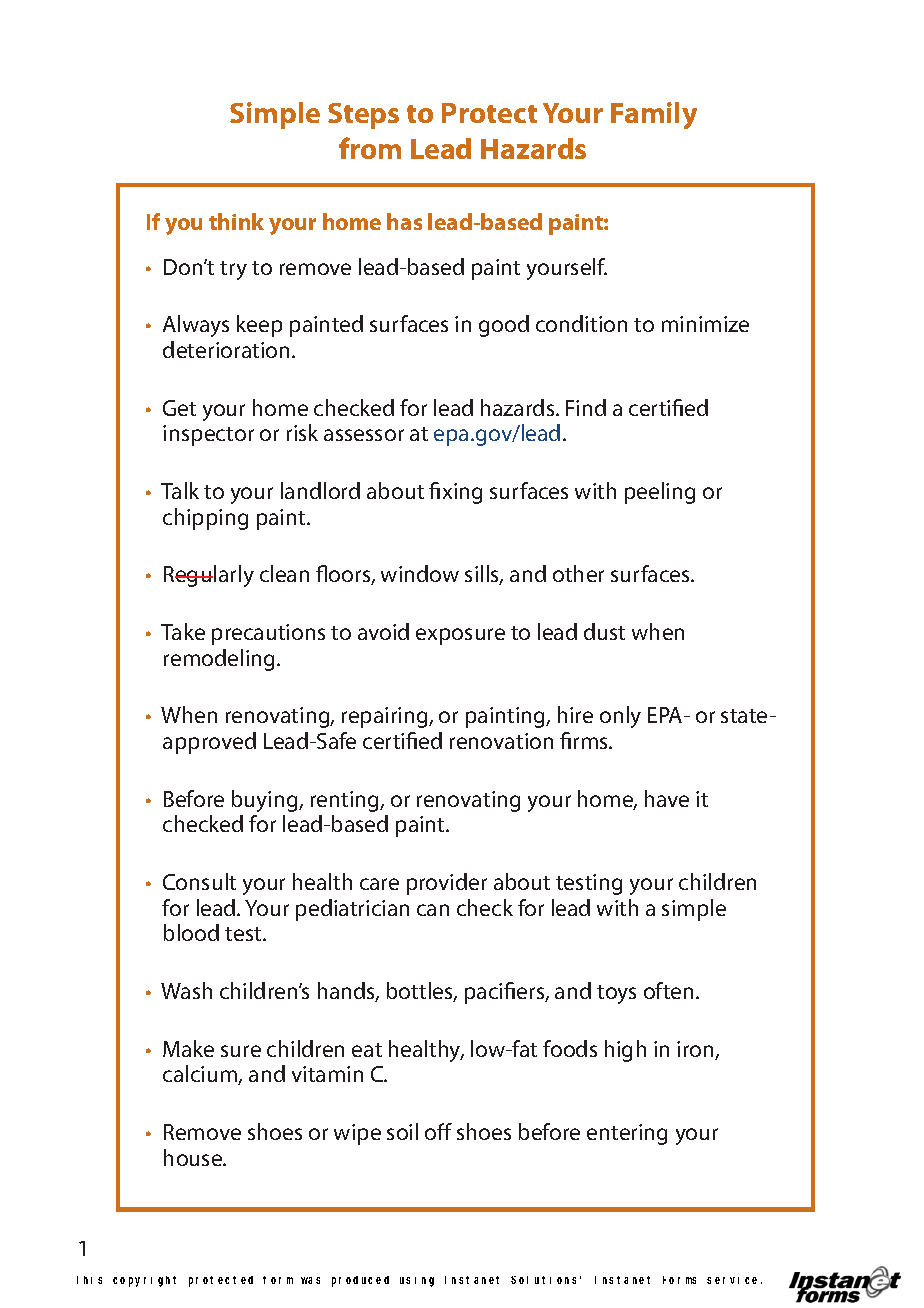 Image resolution: width=924 pixels, height=1308 pixels. I want to click on only, so click(620, 717).
